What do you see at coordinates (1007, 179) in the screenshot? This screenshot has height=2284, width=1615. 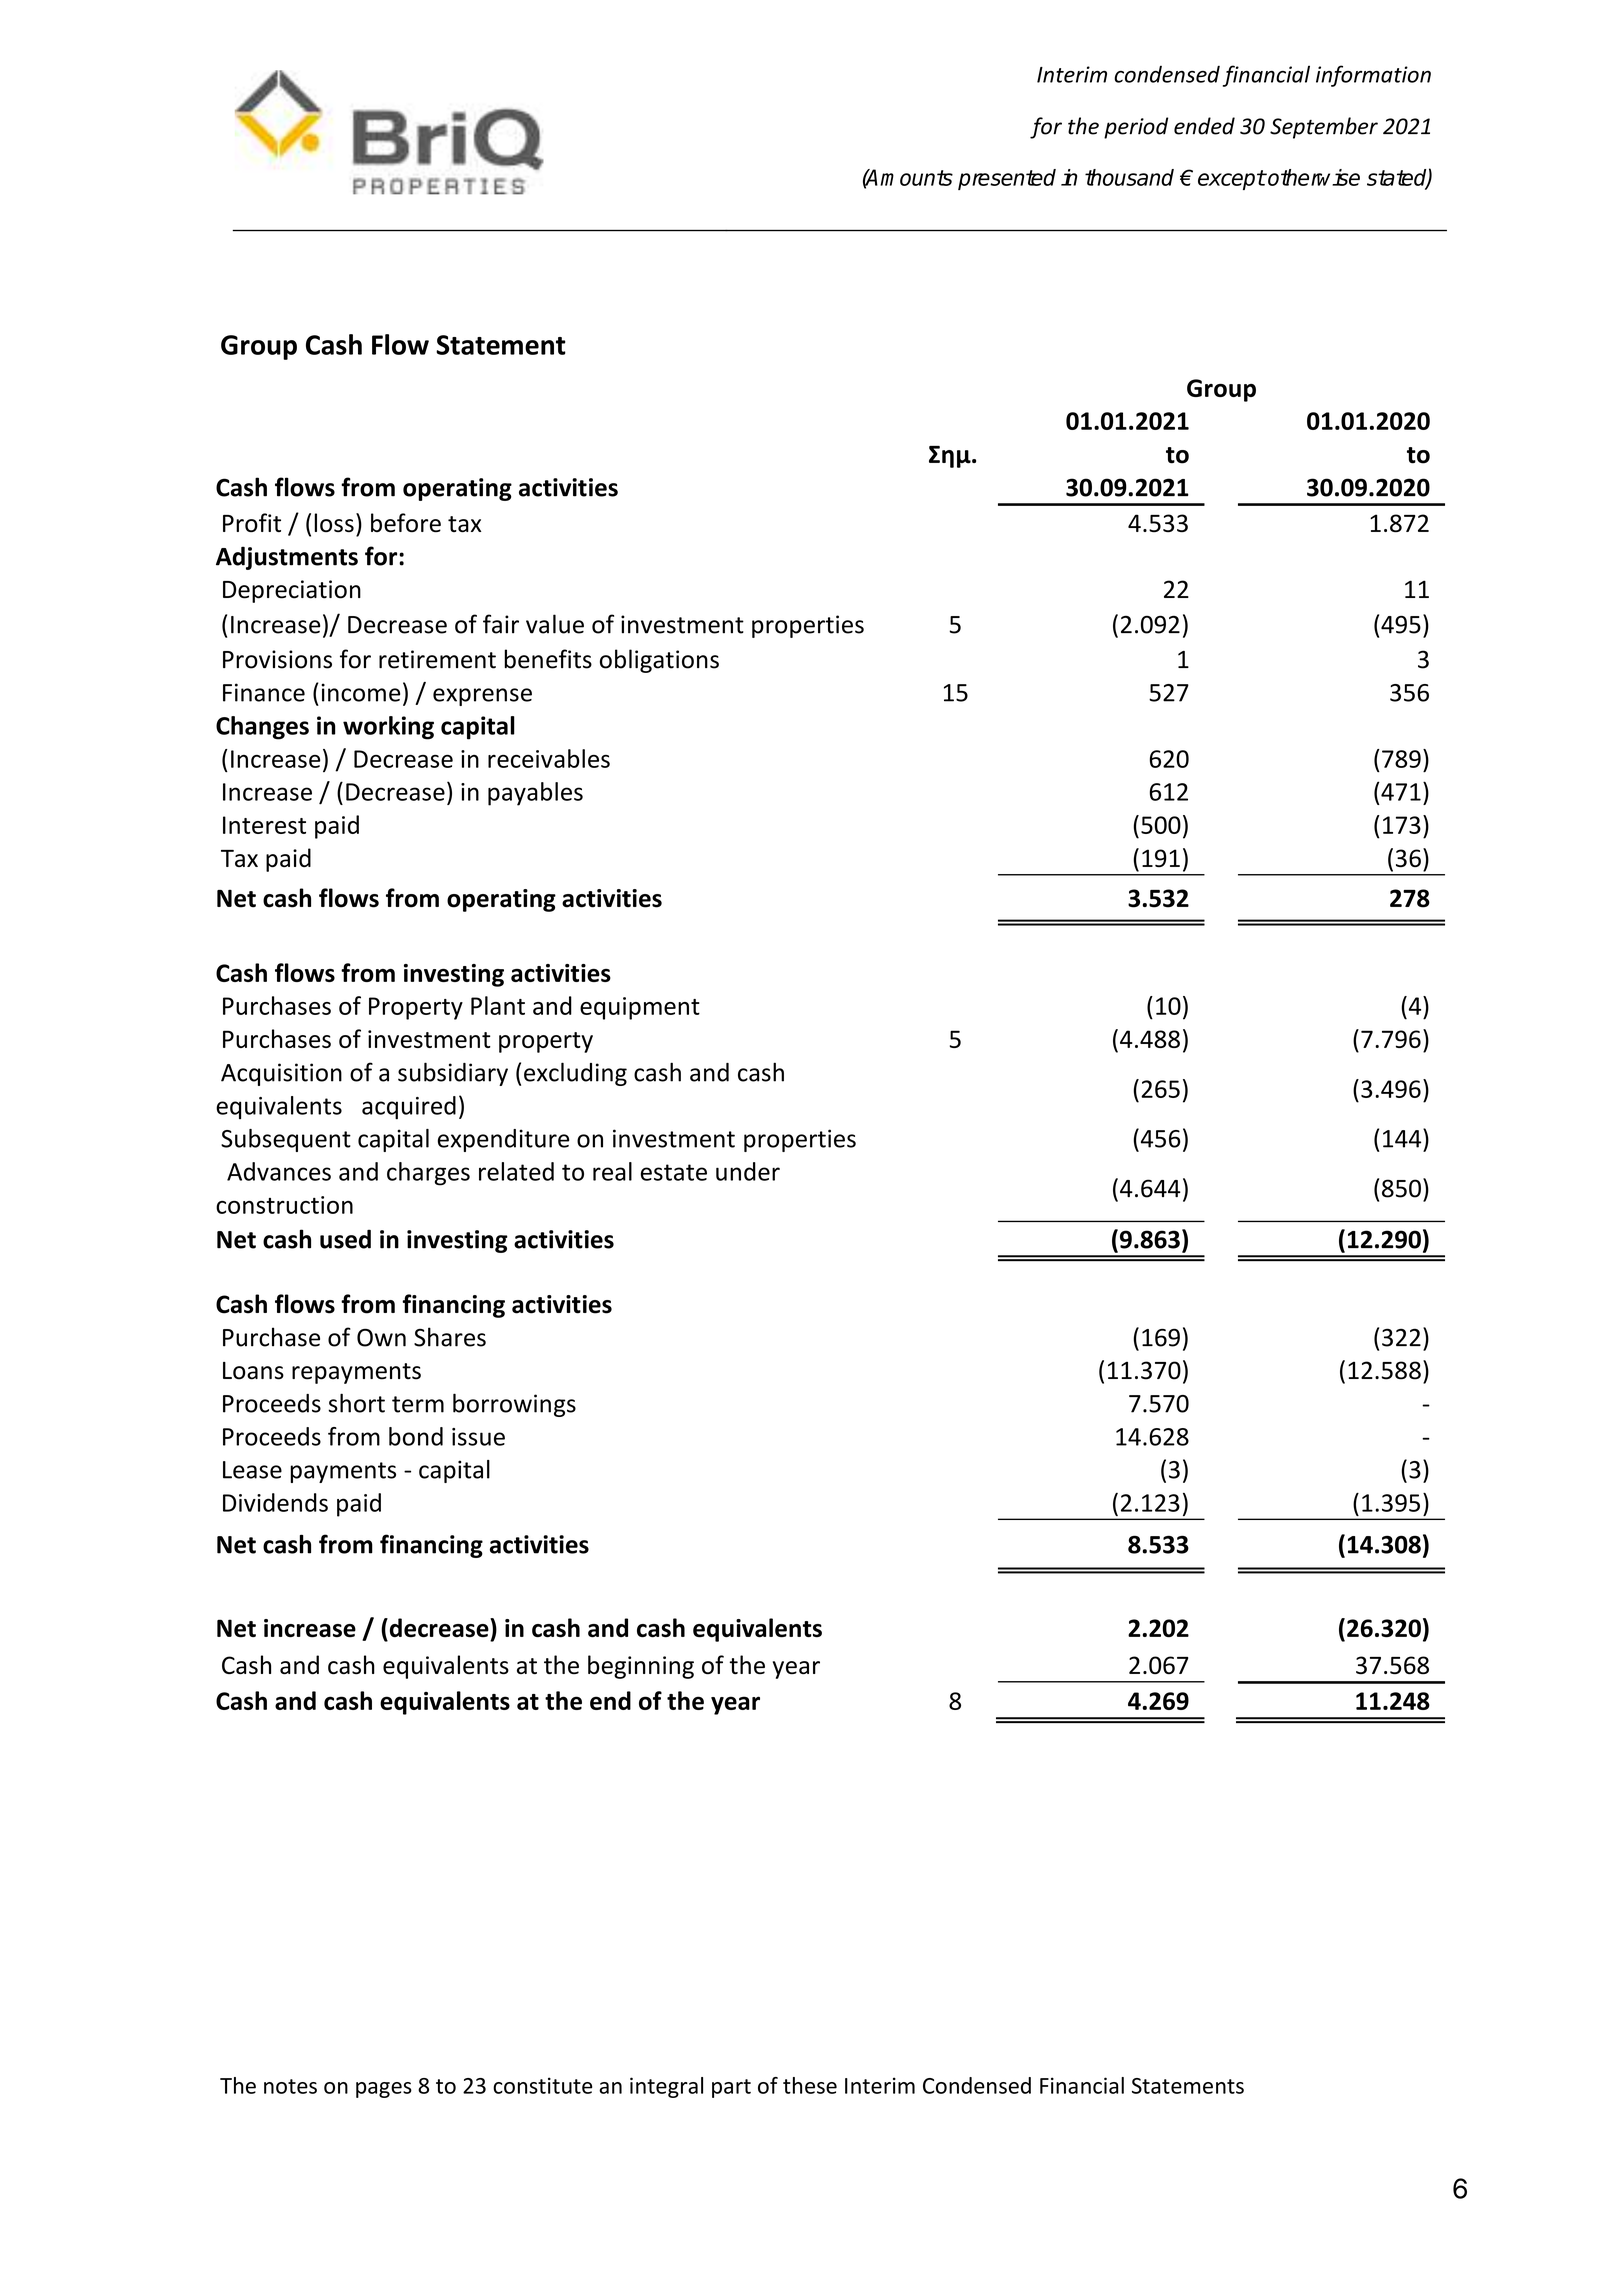 I see `presented` at bounding box center [1007, 179].
